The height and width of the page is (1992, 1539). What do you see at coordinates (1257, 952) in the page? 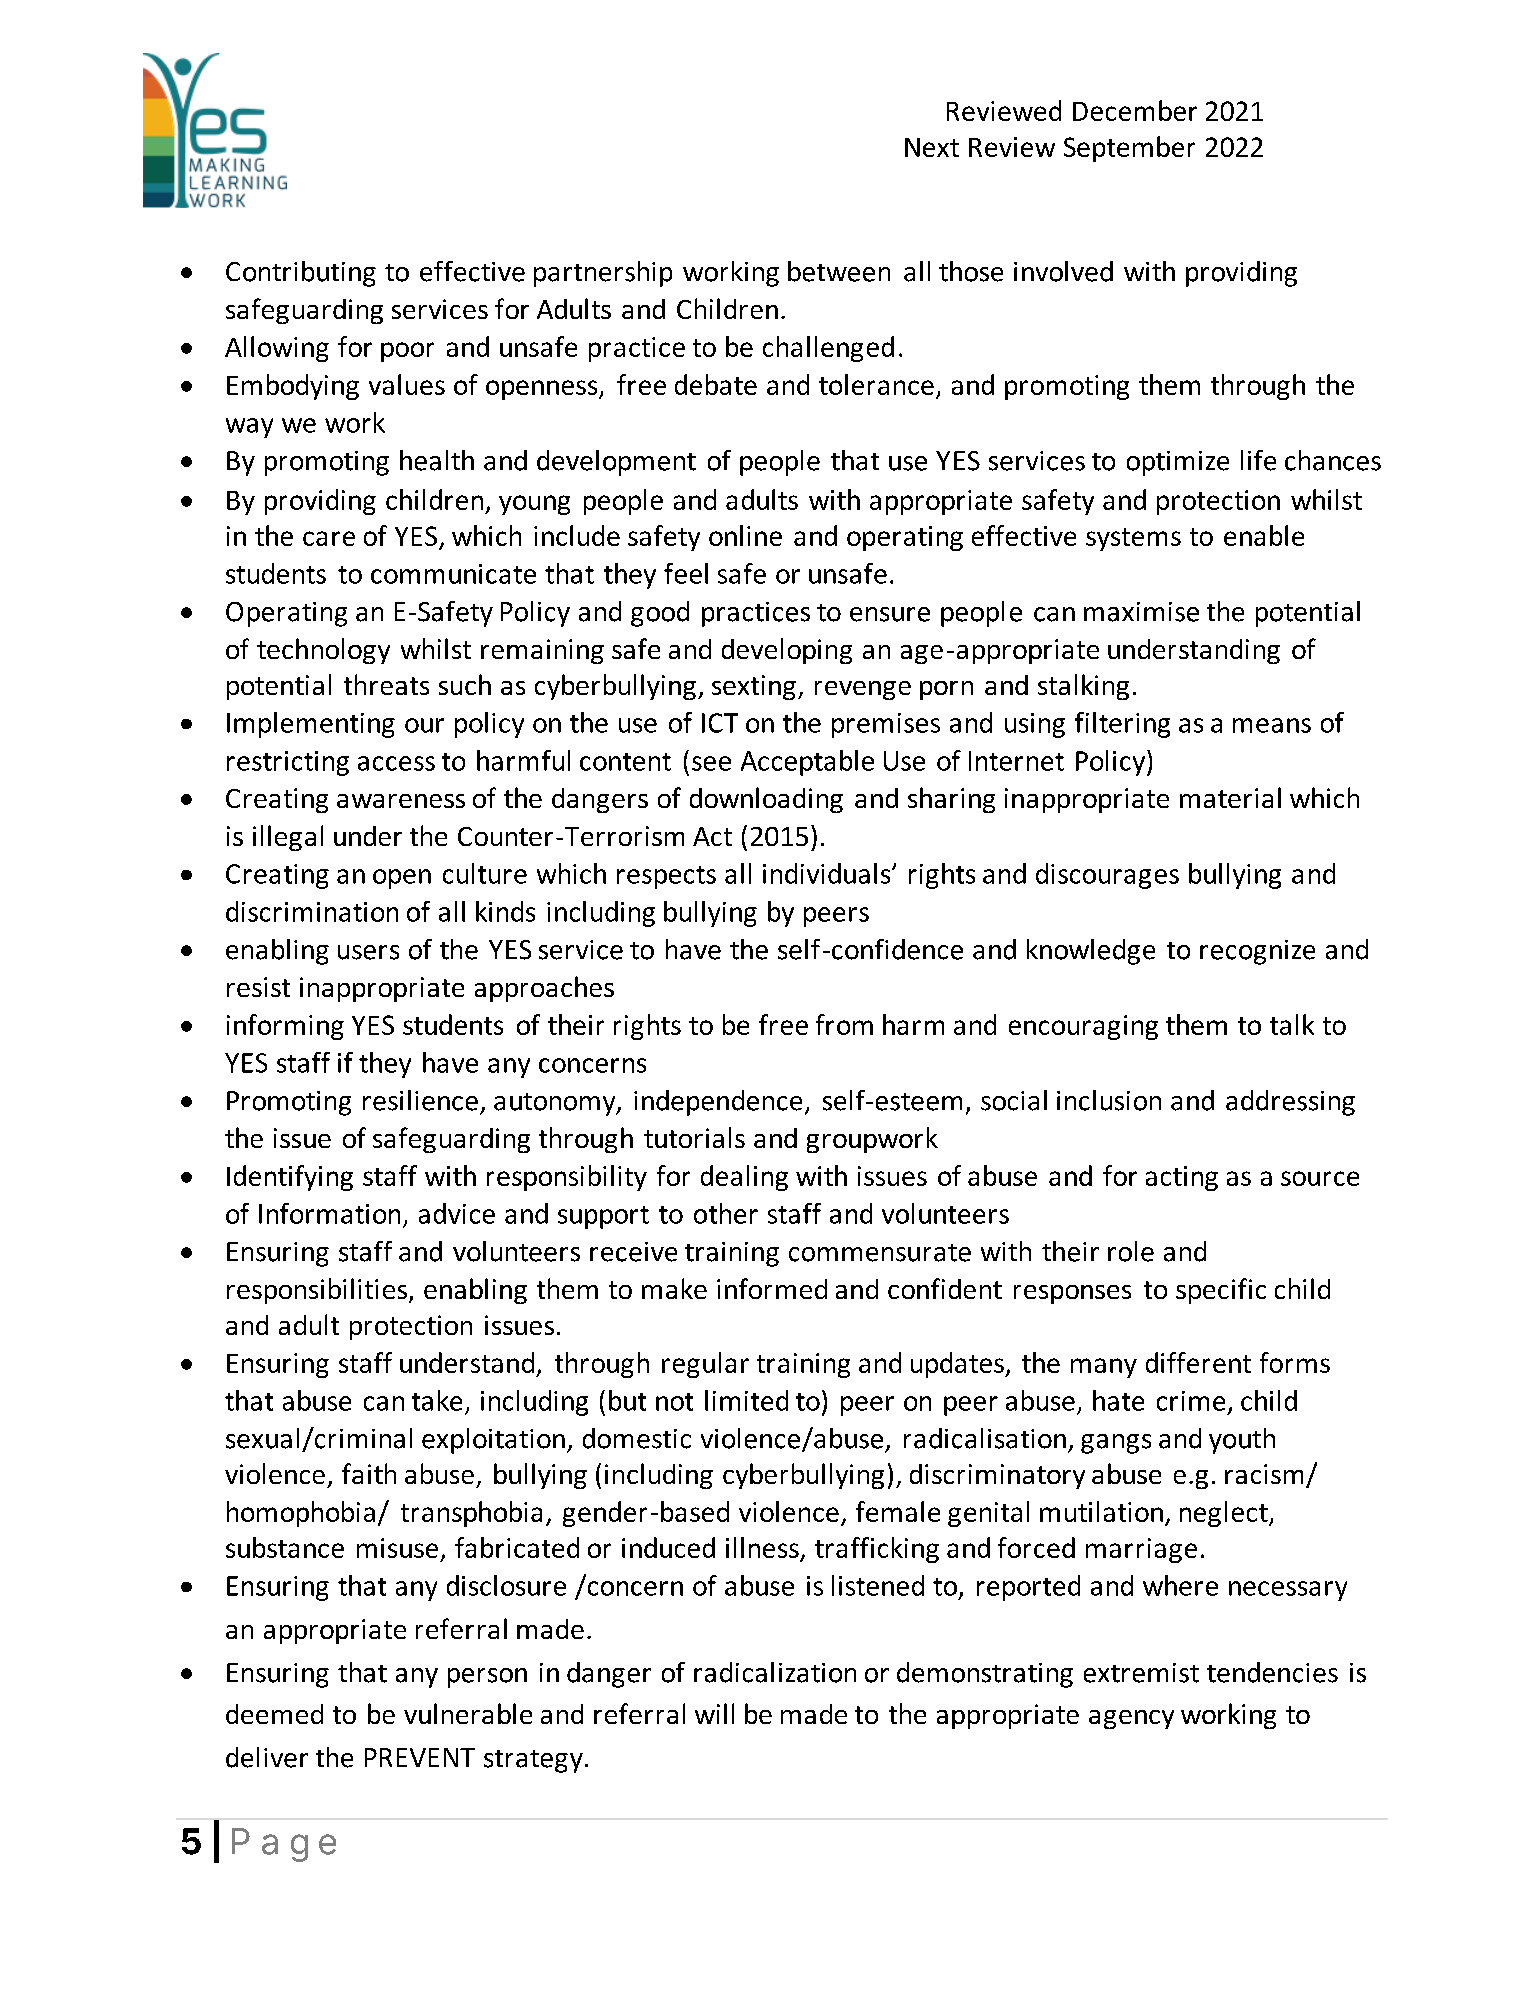
I see `recognize` at bounding box center [1257, 952].
